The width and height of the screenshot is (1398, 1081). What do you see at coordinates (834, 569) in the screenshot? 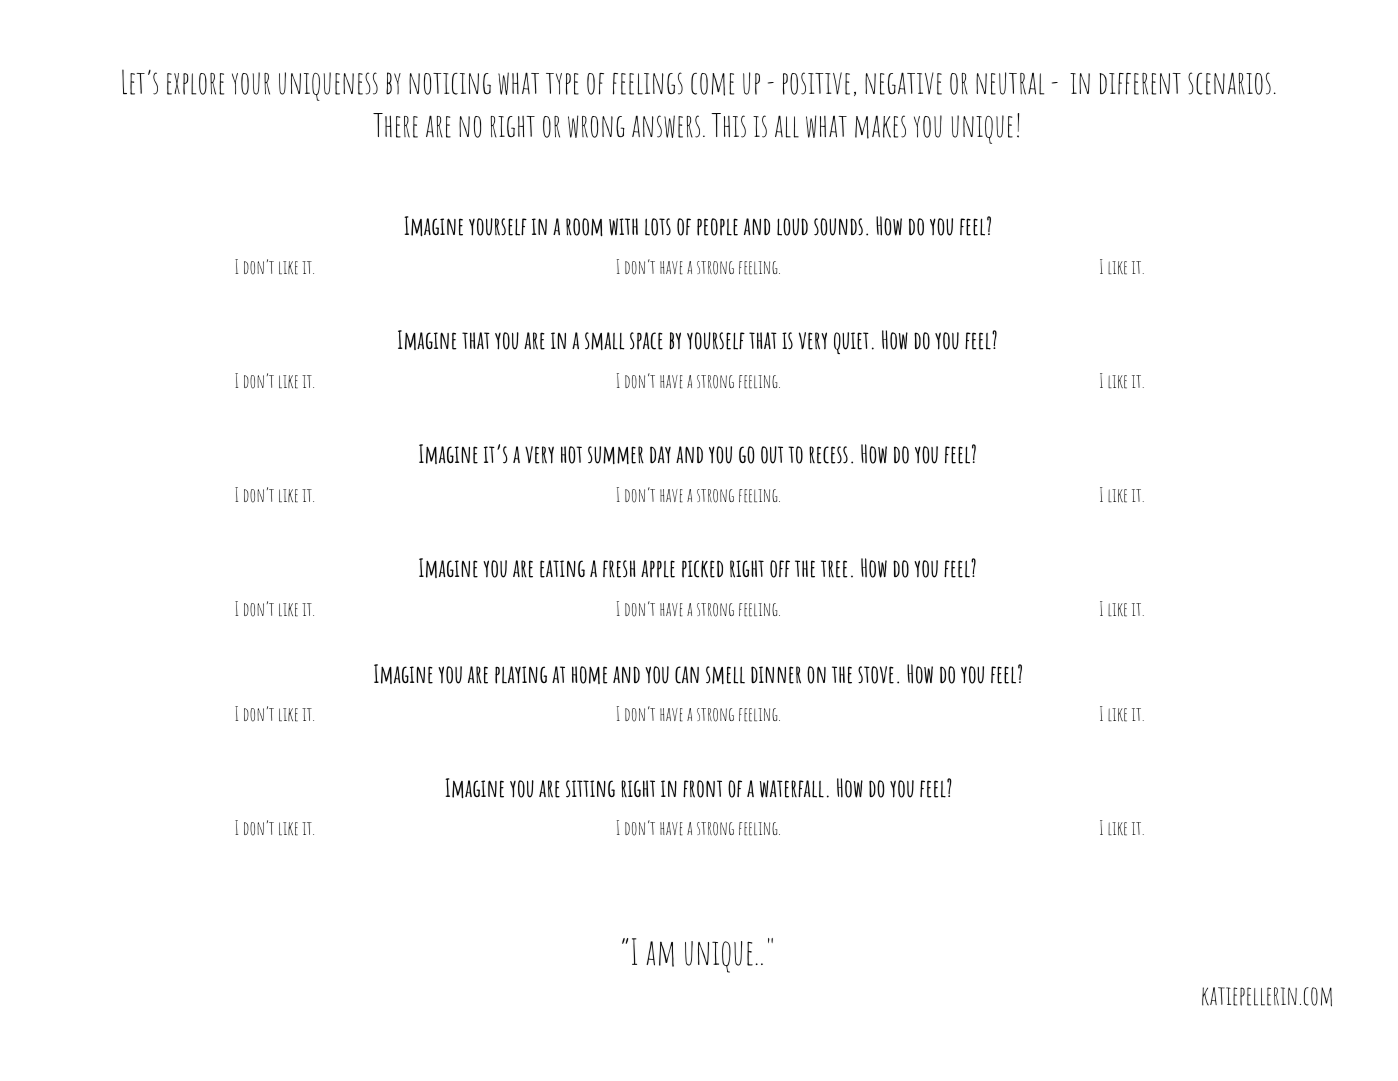
I see `tree` at bounding box center [834, 569].
